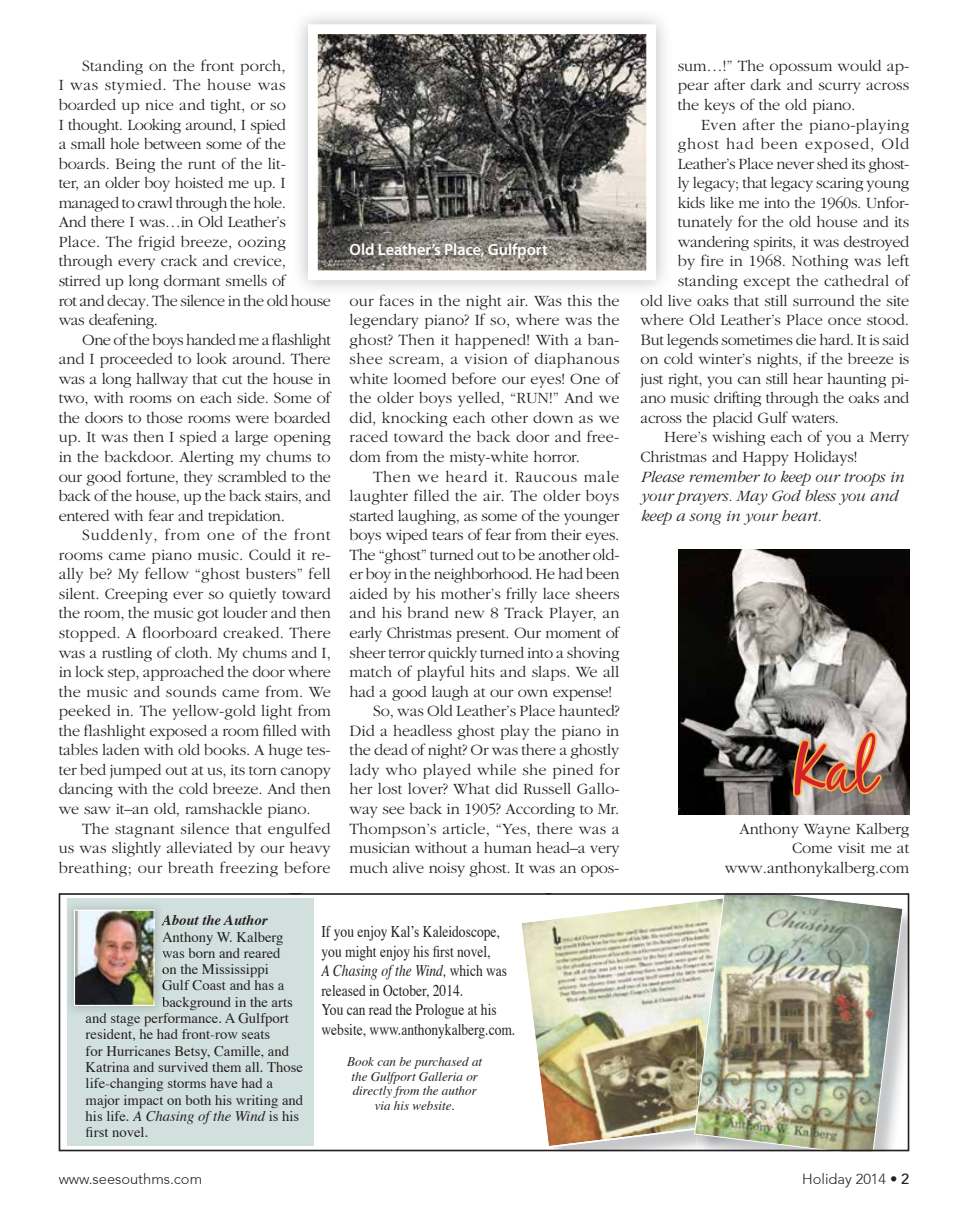  Describe the element at coordinates (136, 595) in the screenshot. I see `Creeping` at that location.
